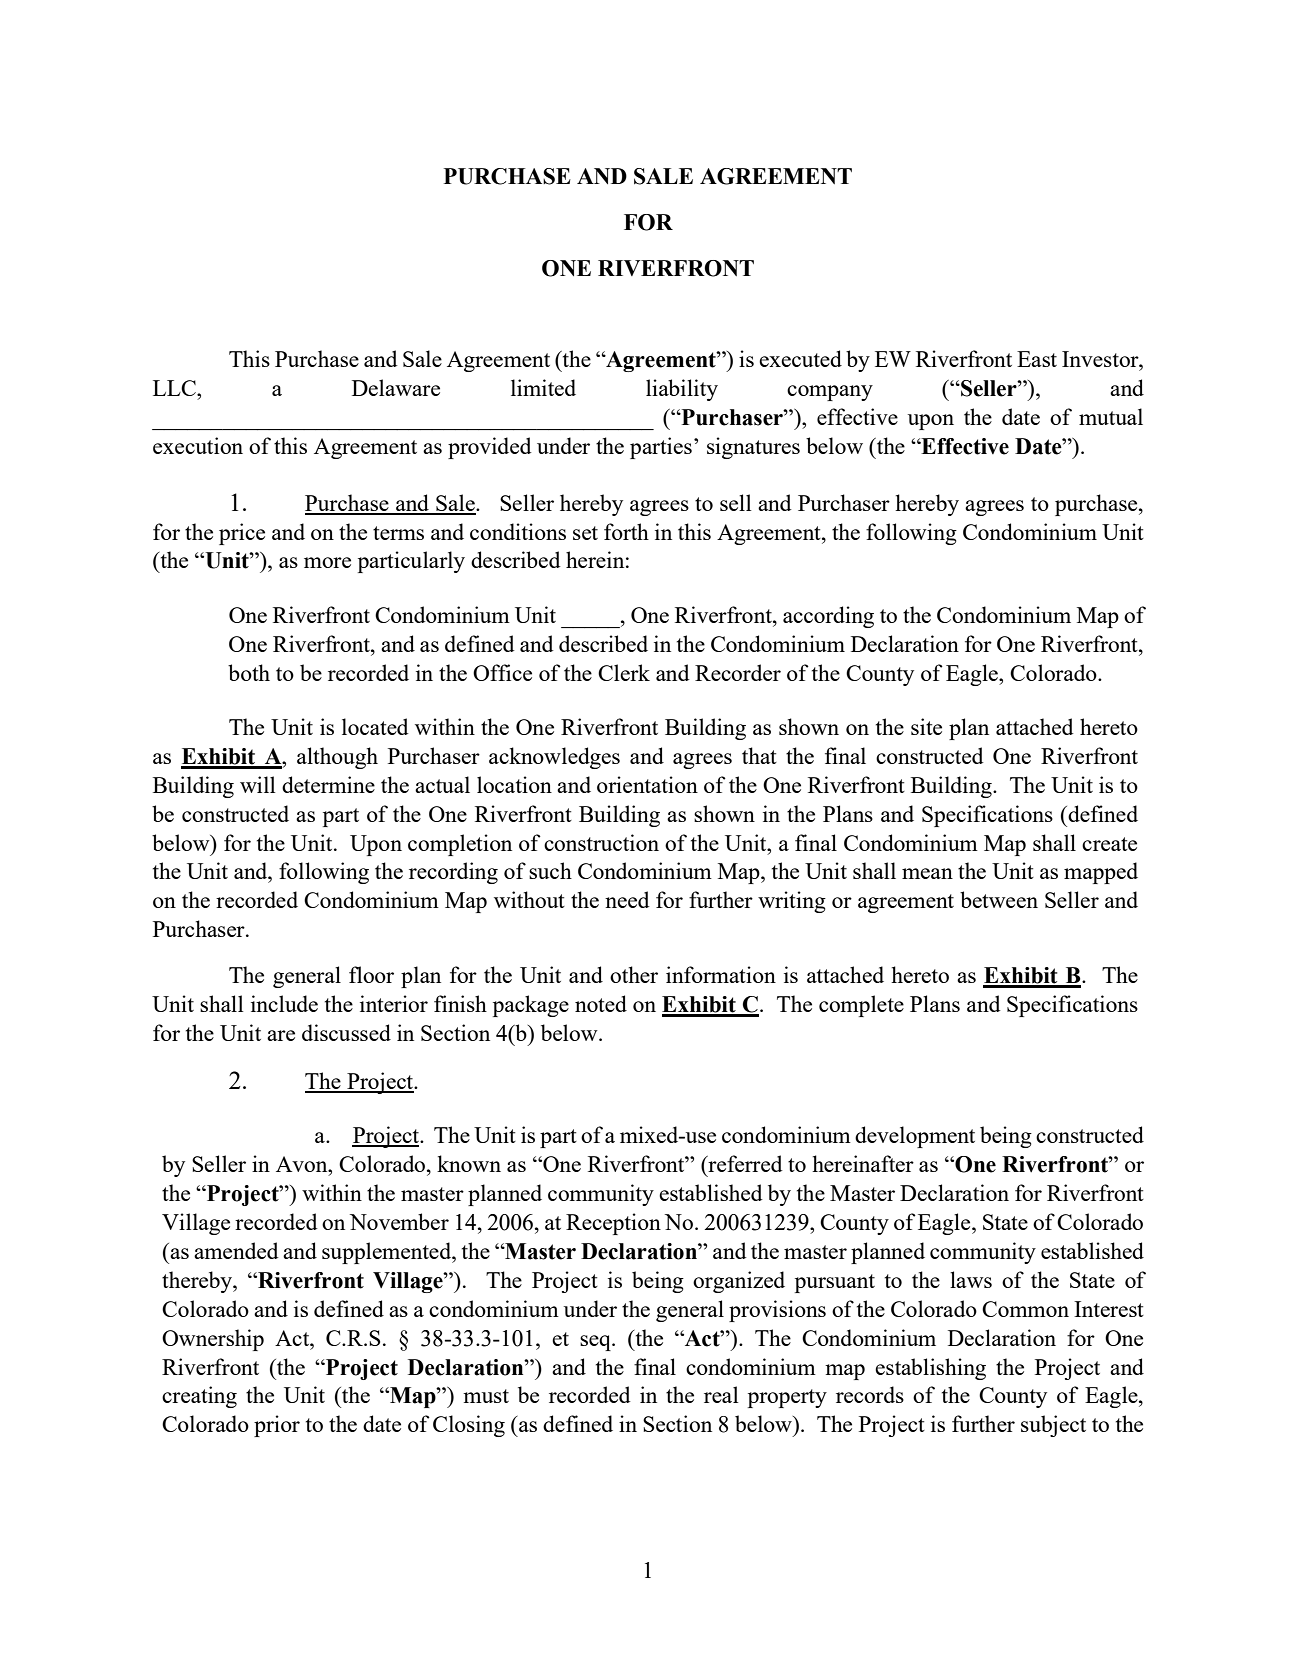 This screenshot has height=1678, width=1296. I want to click on prior, so click(277, 1426).
